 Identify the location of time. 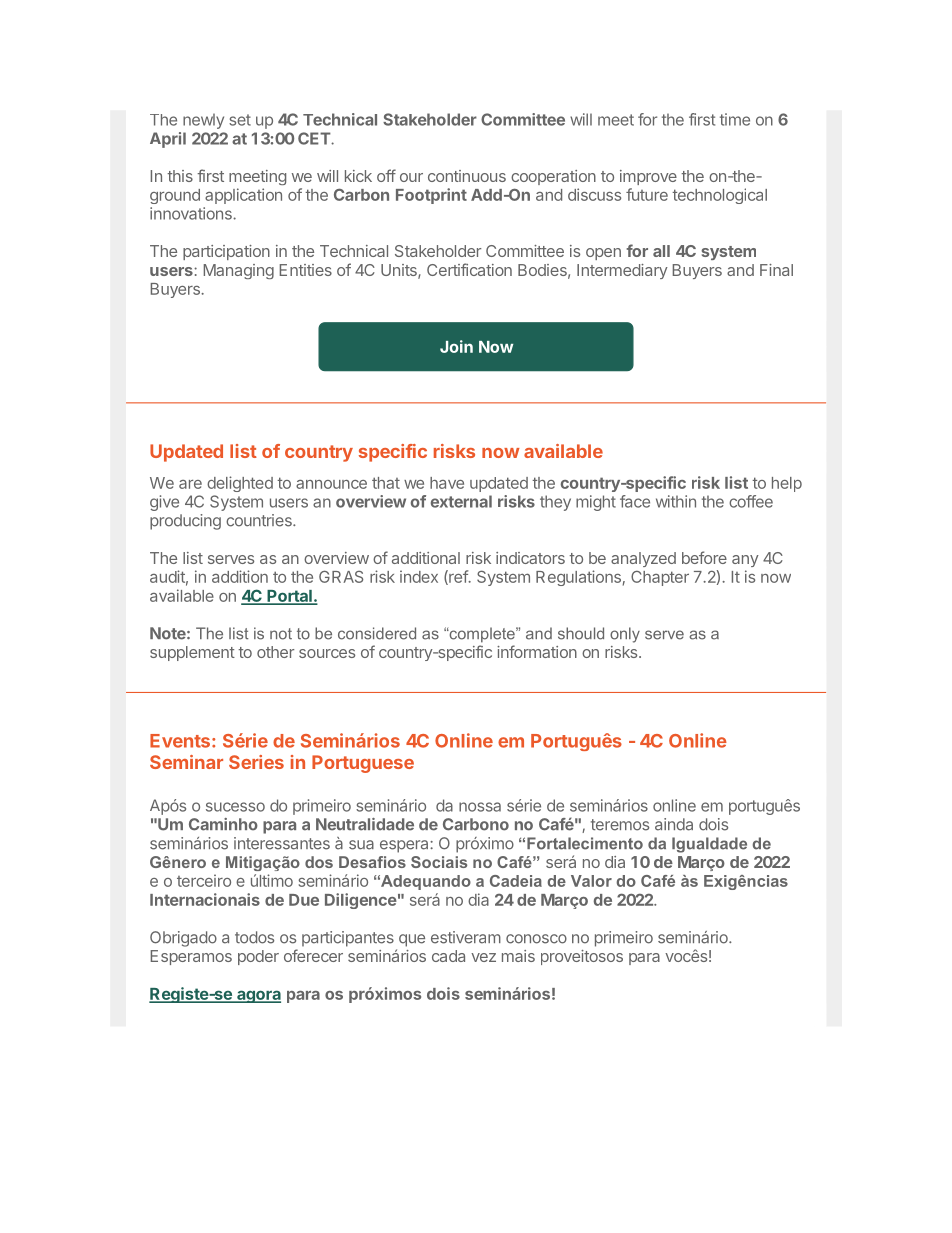
(735, 119).
